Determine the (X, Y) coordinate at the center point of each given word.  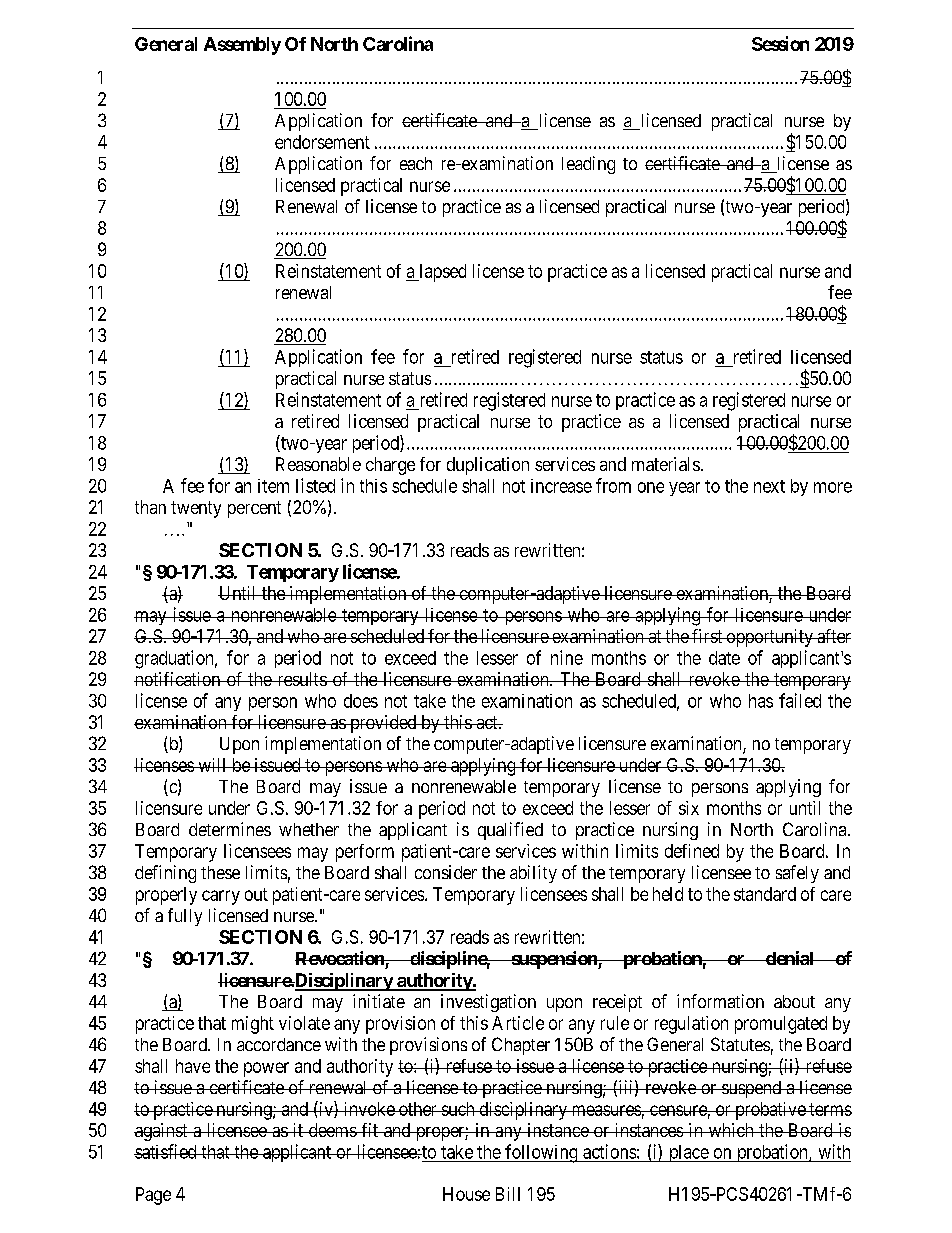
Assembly (242, 46)
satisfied (166, 1151)
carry (221, 897)
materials (666, 464)
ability (533, 874)
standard (765, 894)
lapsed (441, 273)
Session (780, 43)
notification (178, 679)
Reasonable (318, 464)
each (416, 163)
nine (567, 657)
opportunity (769, 638)
